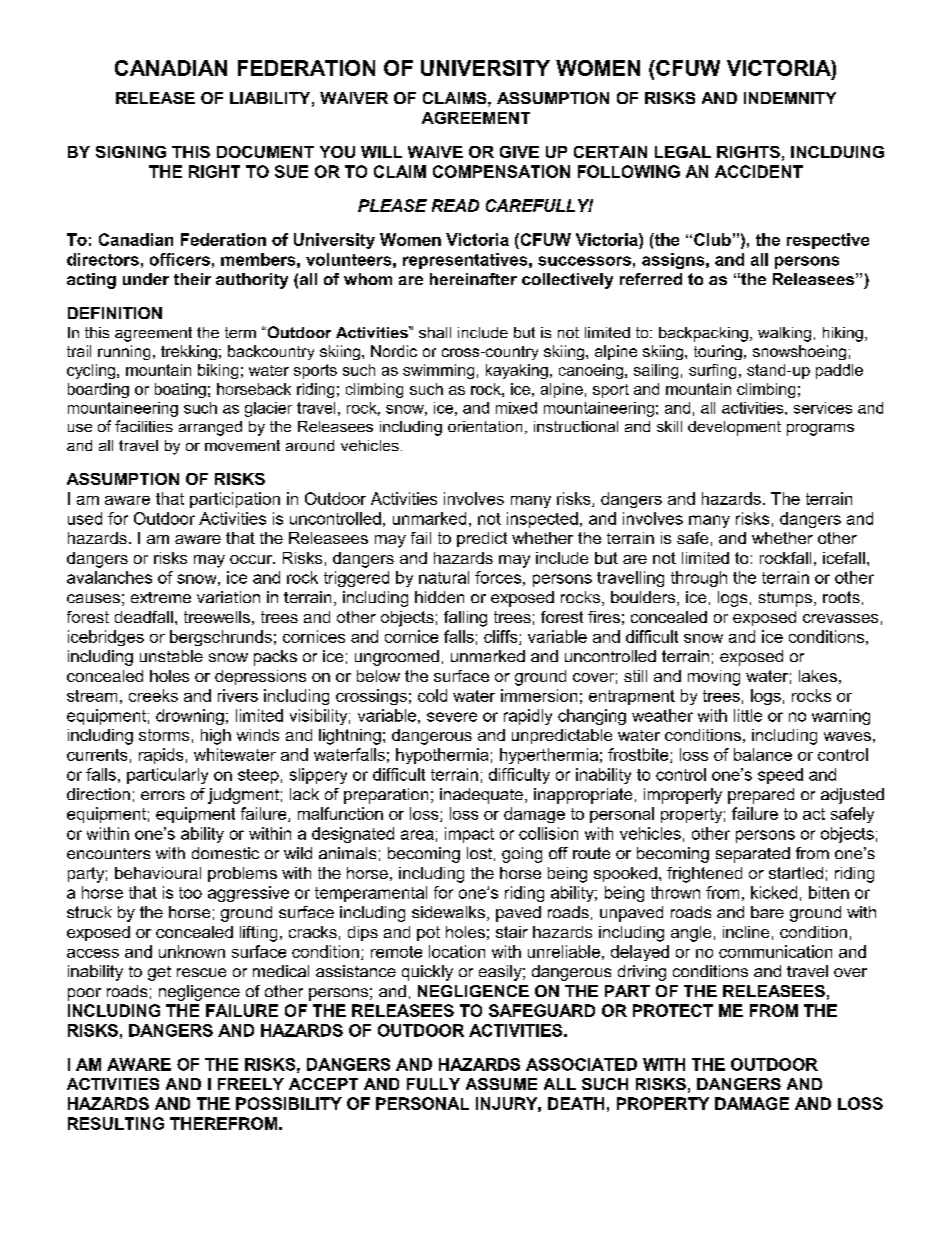 This screenshot has width=952, height=1233. I want to click on RESULTING, so click(116, 1123).
